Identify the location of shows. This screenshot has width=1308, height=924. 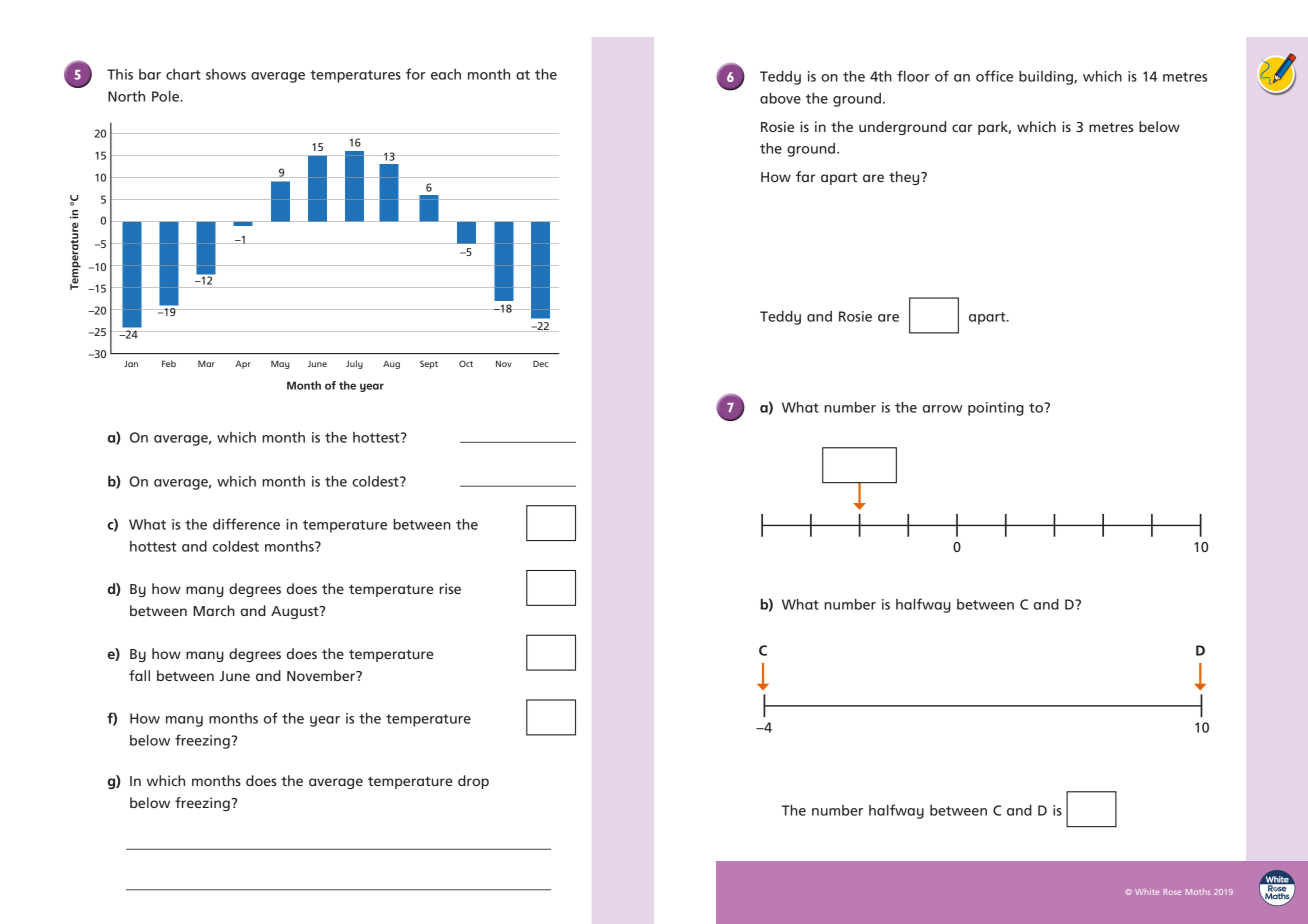
(226, 74).
